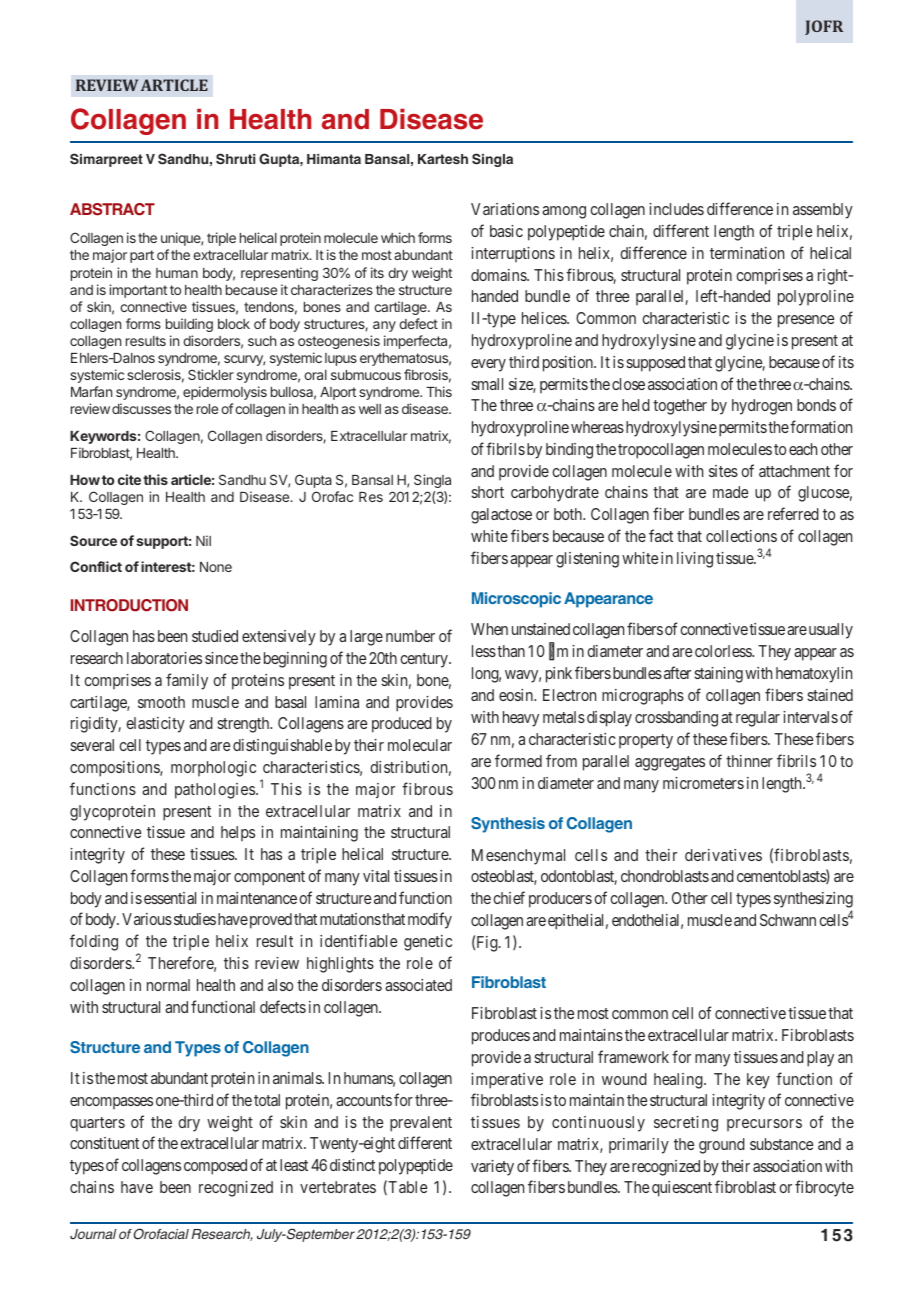 The height and width of the screenshot is (1316, 923). What do you see at coordinates (676, 209) in the screenshot?
I see `includes` at bounding box center [676, 209].
